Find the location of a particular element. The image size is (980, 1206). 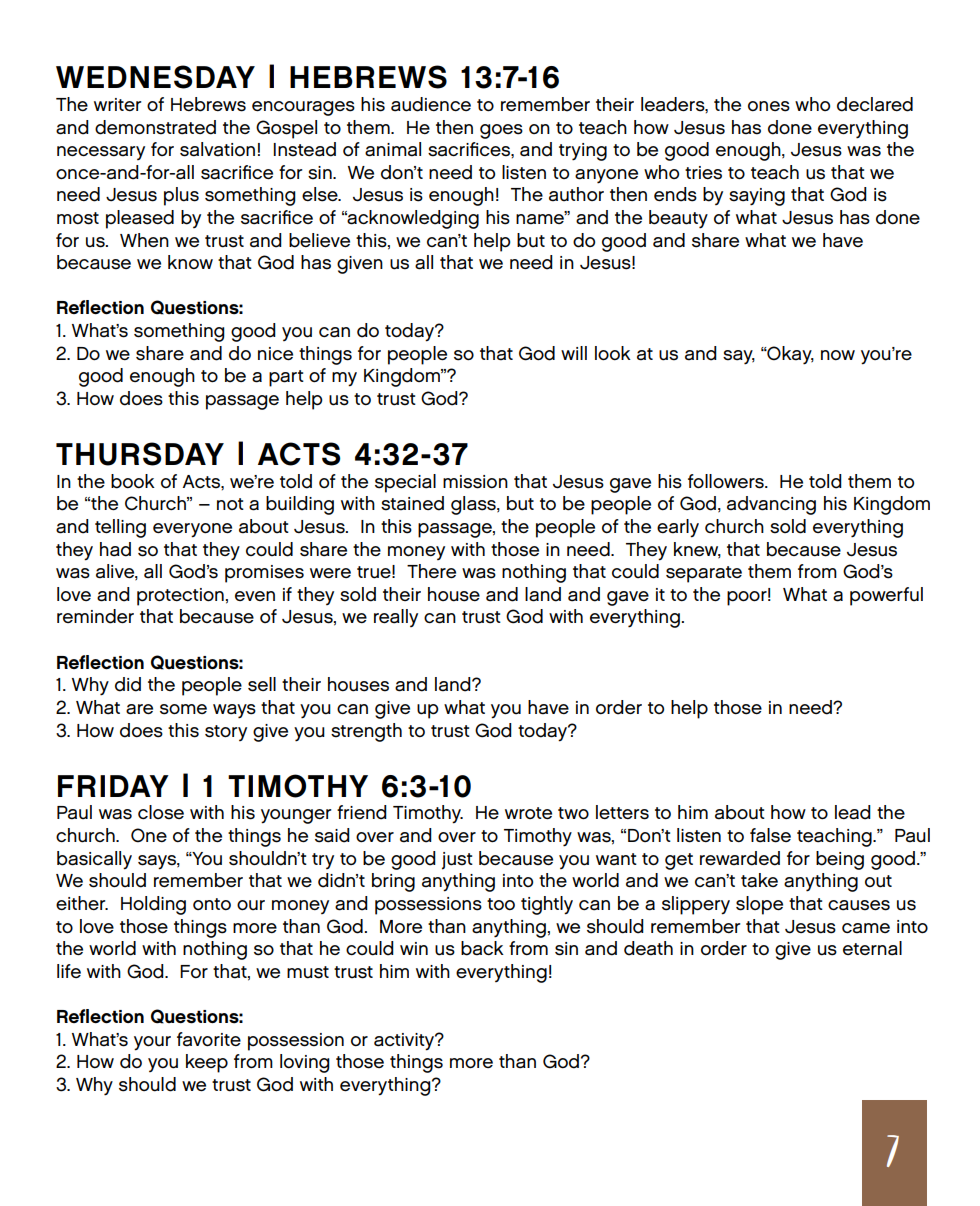

followers is located at coordinates (727, 481).
